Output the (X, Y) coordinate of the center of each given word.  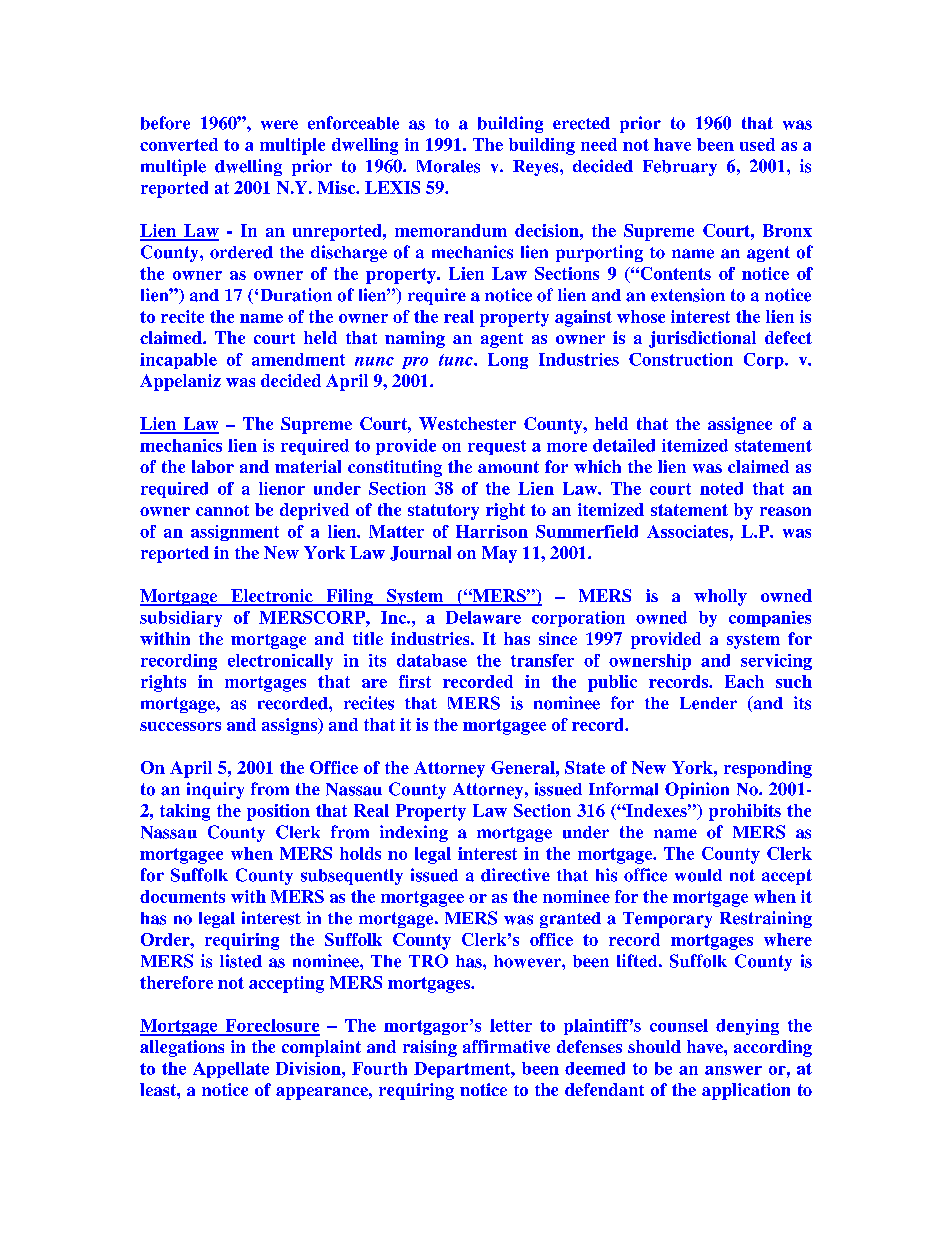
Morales (448, 166)
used (757, 144)
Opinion (697, 790)
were (279, 125)
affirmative (506, 1046)
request (497, 447)
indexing (414, 833)
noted (721, 488)
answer (733, 1070)
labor (213, 466)
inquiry (215, 790)
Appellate (231, 1070)
